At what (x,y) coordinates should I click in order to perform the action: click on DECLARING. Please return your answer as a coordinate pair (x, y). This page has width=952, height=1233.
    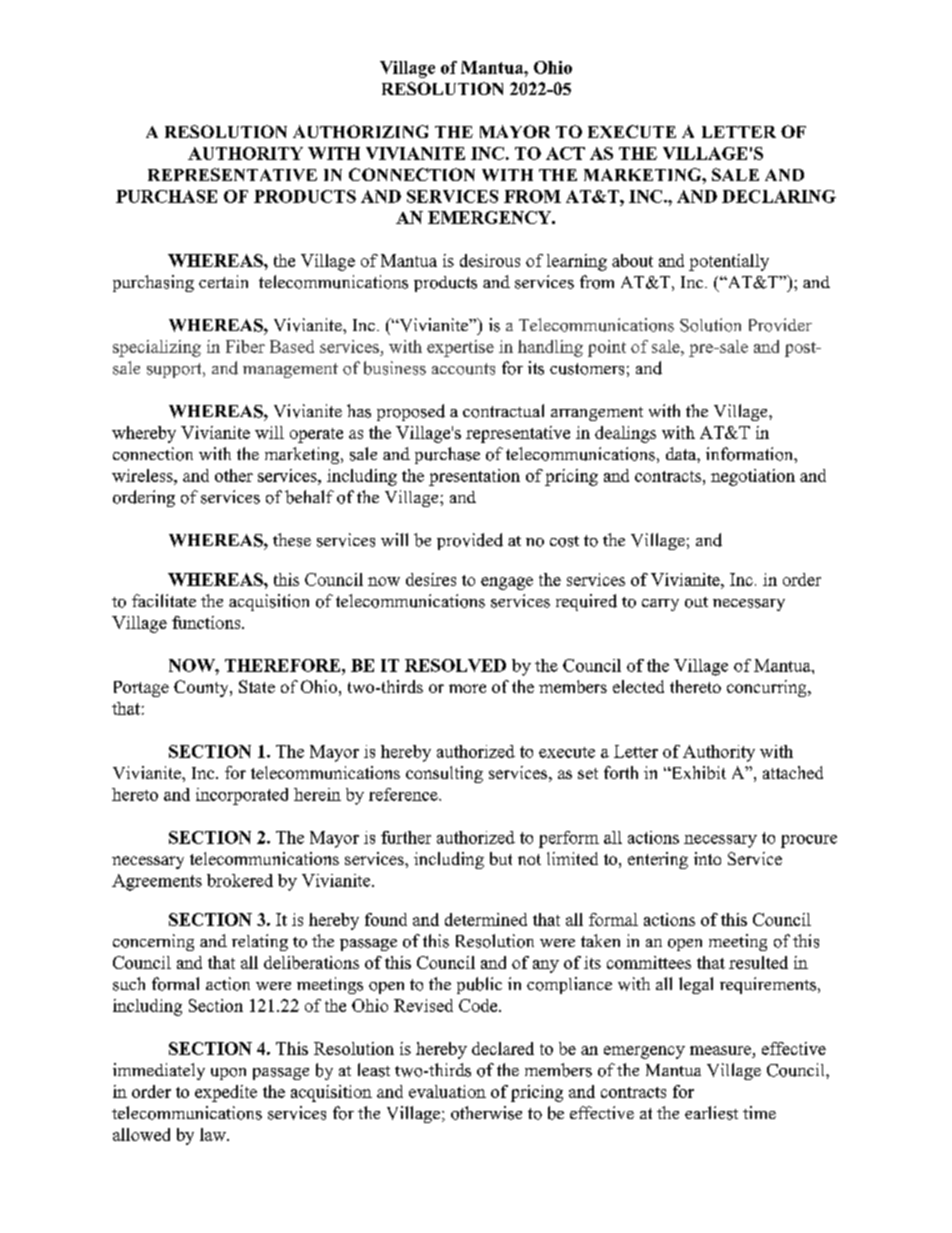
    Looking at the image, I should click on (779, 196).
